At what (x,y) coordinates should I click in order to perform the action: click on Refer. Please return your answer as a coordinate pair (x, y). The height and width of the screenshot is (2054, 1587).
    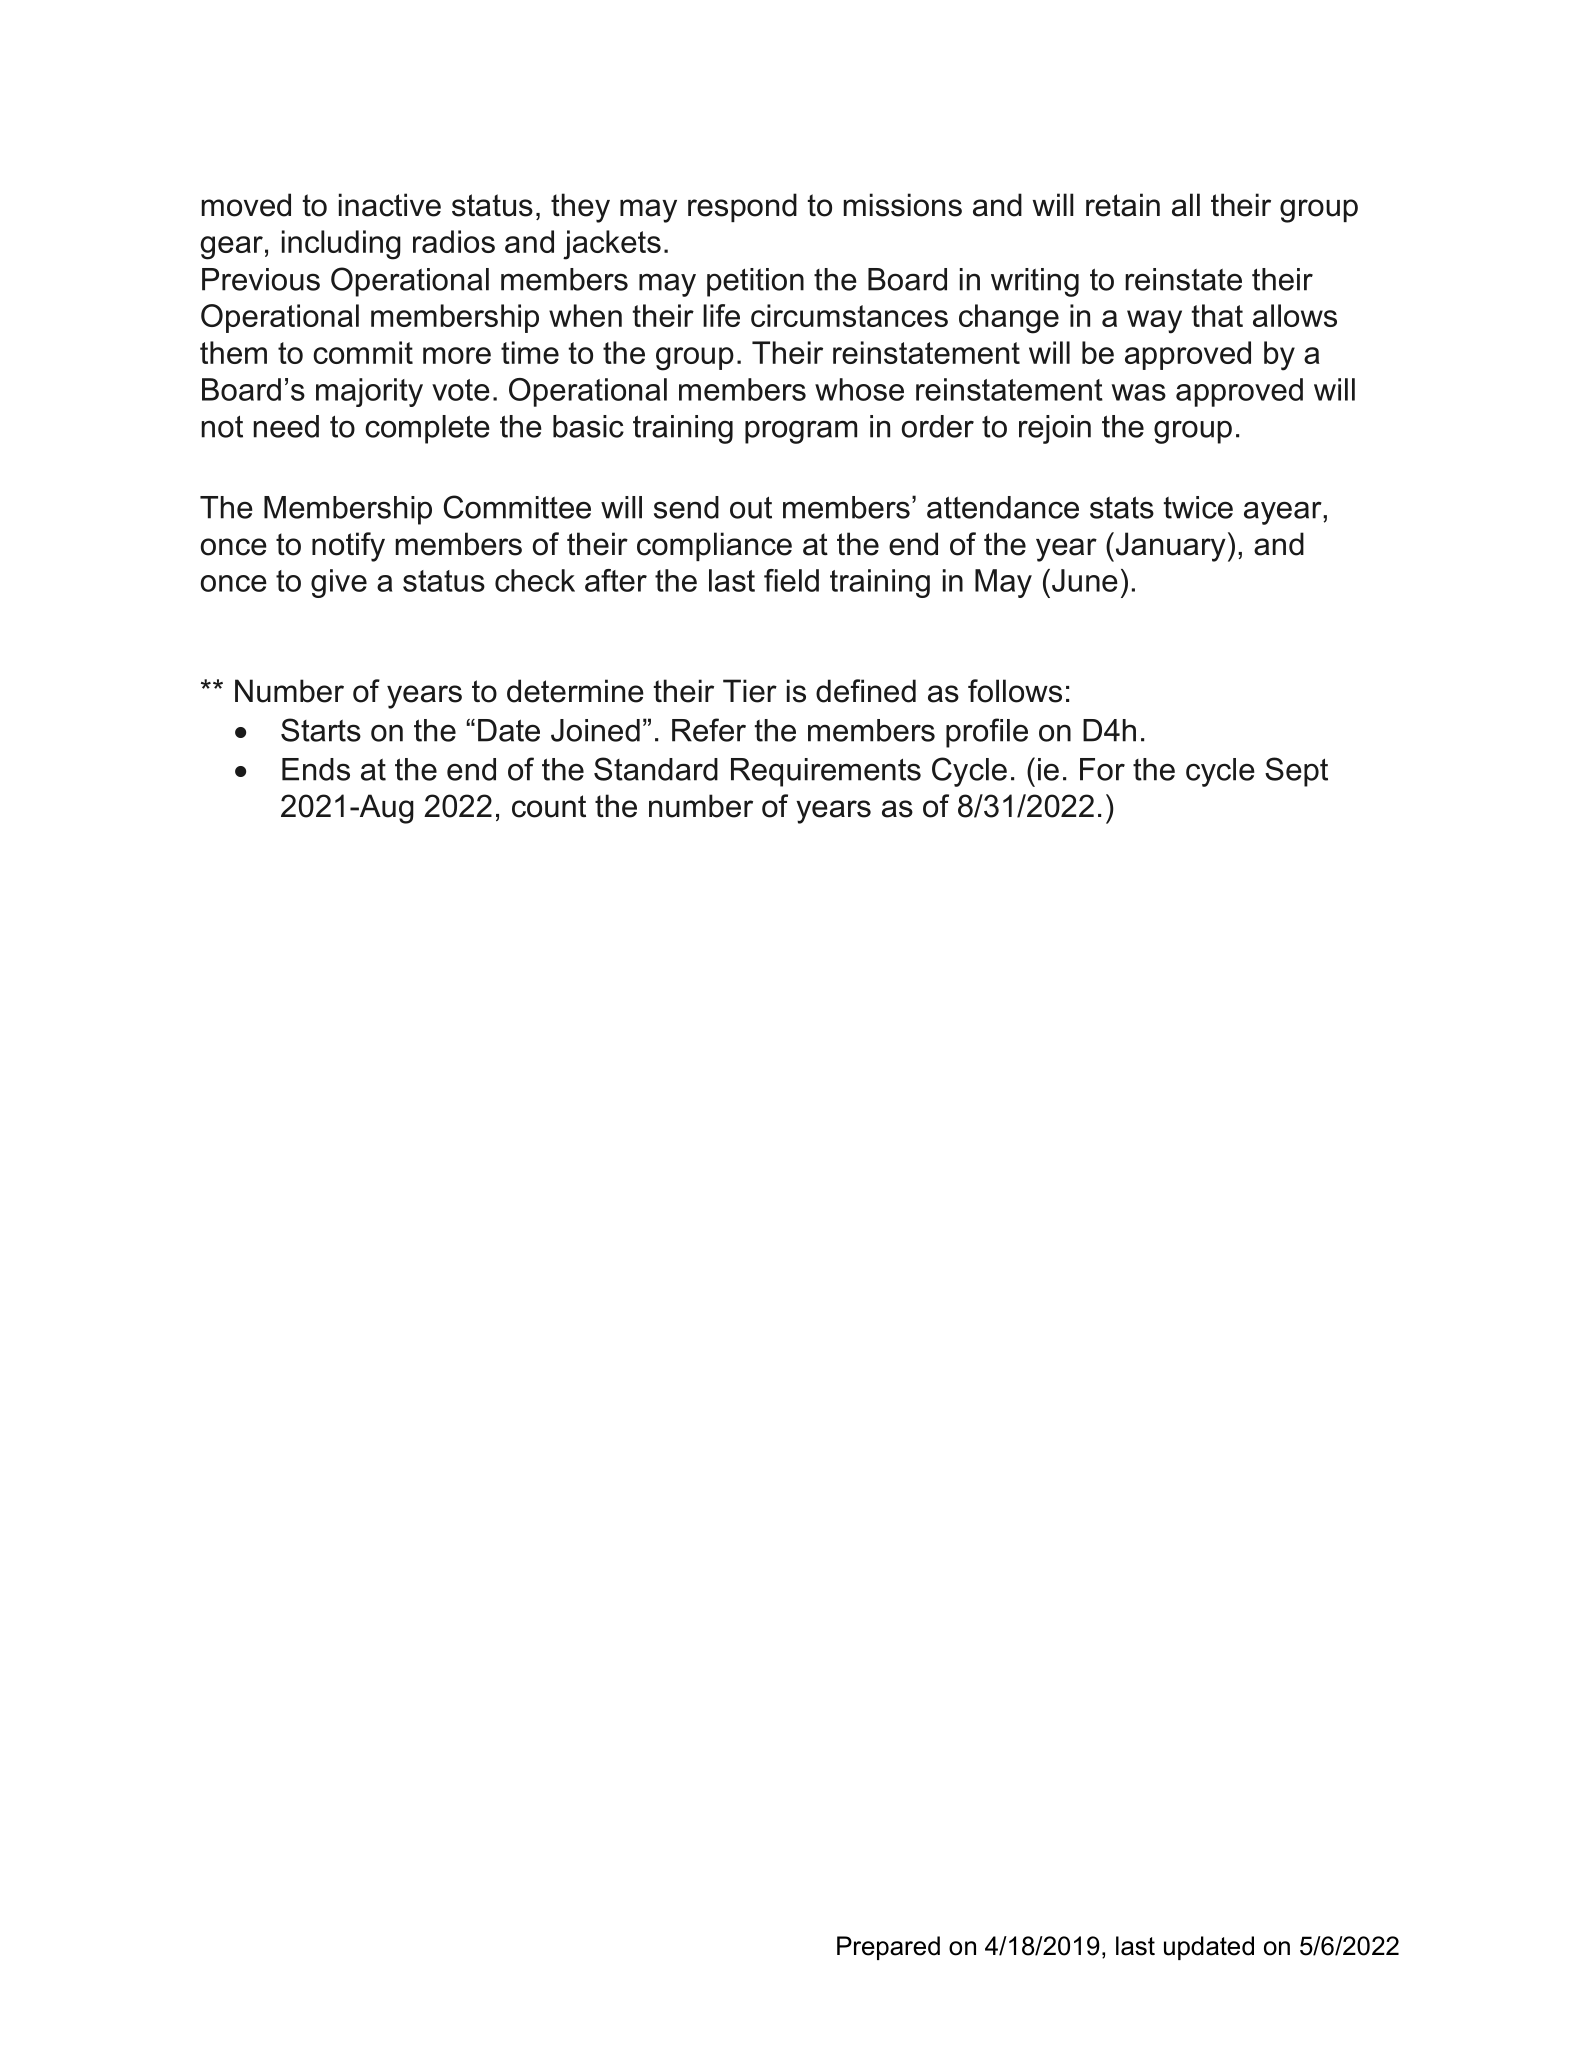
    Looking at the image, I should click on (709, 730).
